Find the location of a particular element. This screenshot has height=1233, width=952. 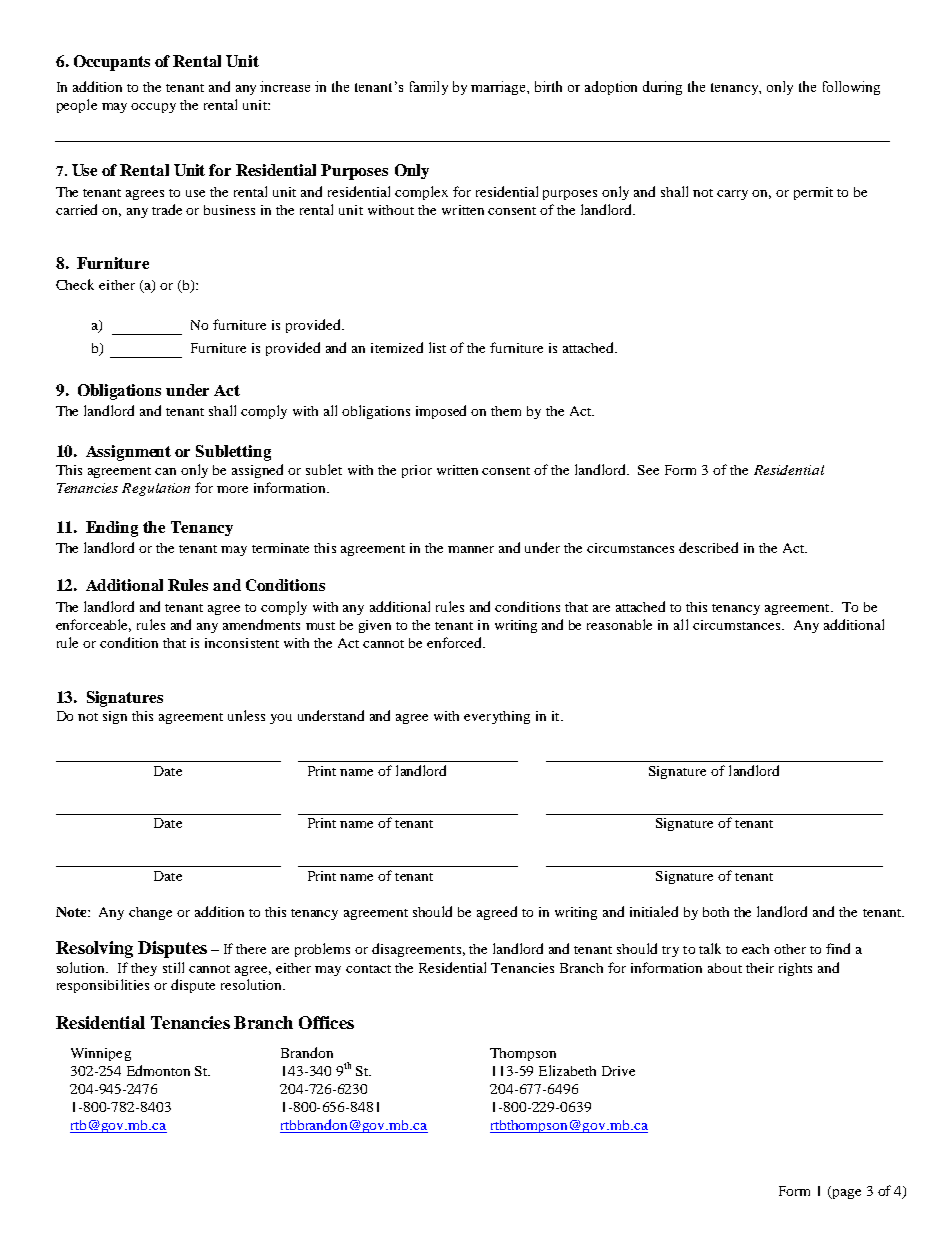

both is located at coordinates (716, 912).
